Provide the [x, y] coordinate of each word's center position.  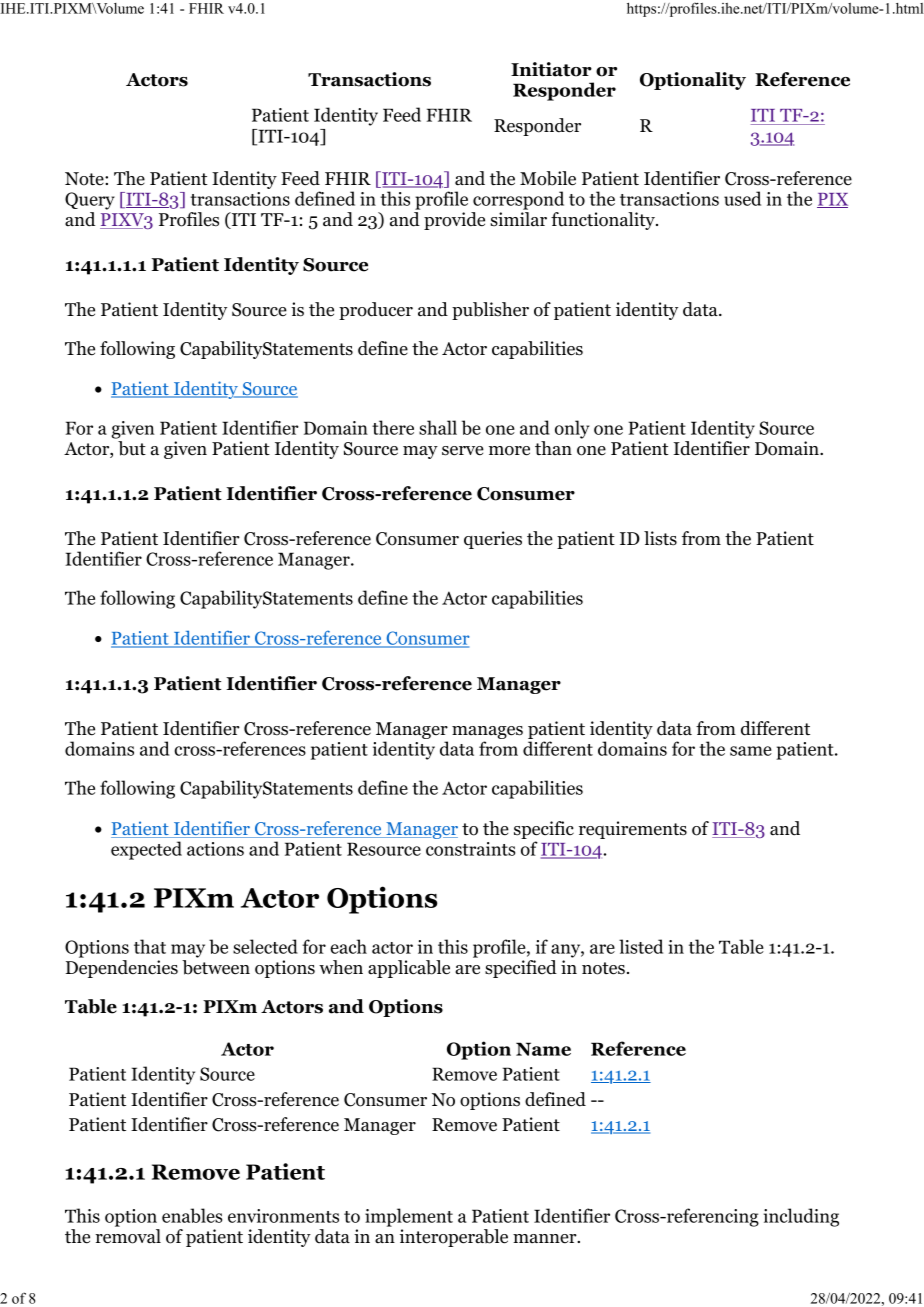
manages [487, 734]
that [150, 946]
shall [438, 427]
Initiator [551, 69]
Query [90, 201]
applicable [409, 969]
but [132, 448]
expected [146, 850]
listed [641, 946]
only [572, 429]
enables [192, 1215]
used [742, 198]
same [751, 751]
